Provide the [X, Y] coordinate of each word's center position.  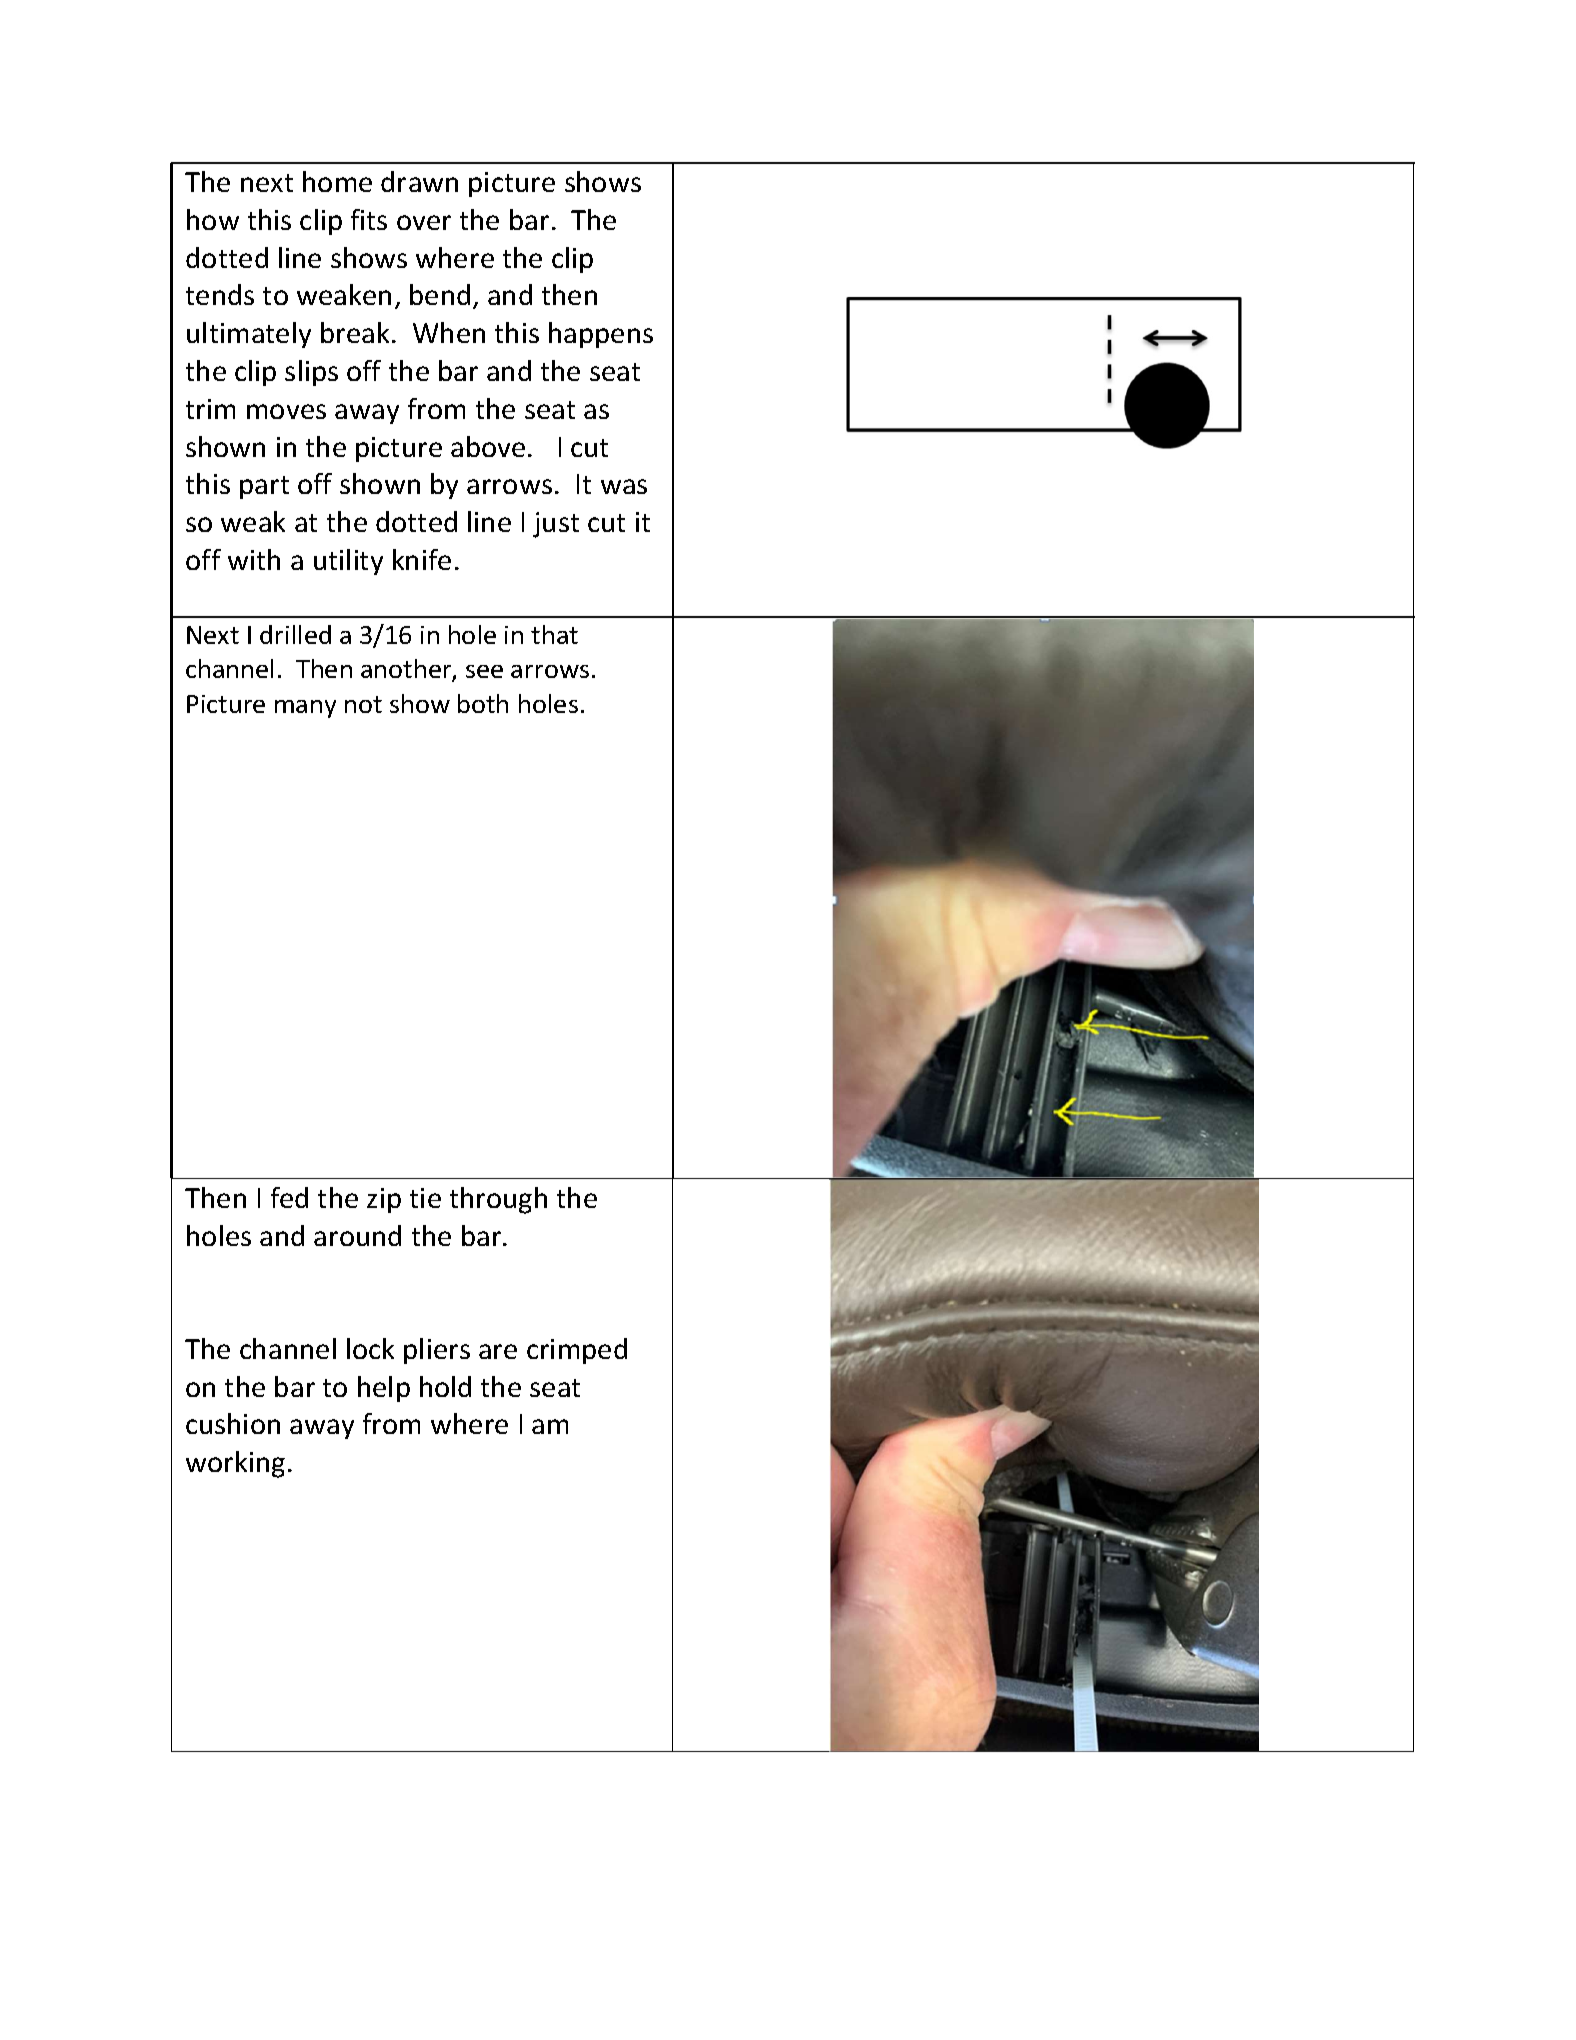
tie [425, 1198]
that [554, 634]
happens [601, 335]
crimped [577, 1351]
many [305, 709]
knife [422, 559]
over [424, 222]
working [235, 1464]
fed [289, 1197]
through [498, 1200]
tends [220, 294]
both [483, 703]
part [264, 487]
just [556, 525]
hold [445, 1386]
